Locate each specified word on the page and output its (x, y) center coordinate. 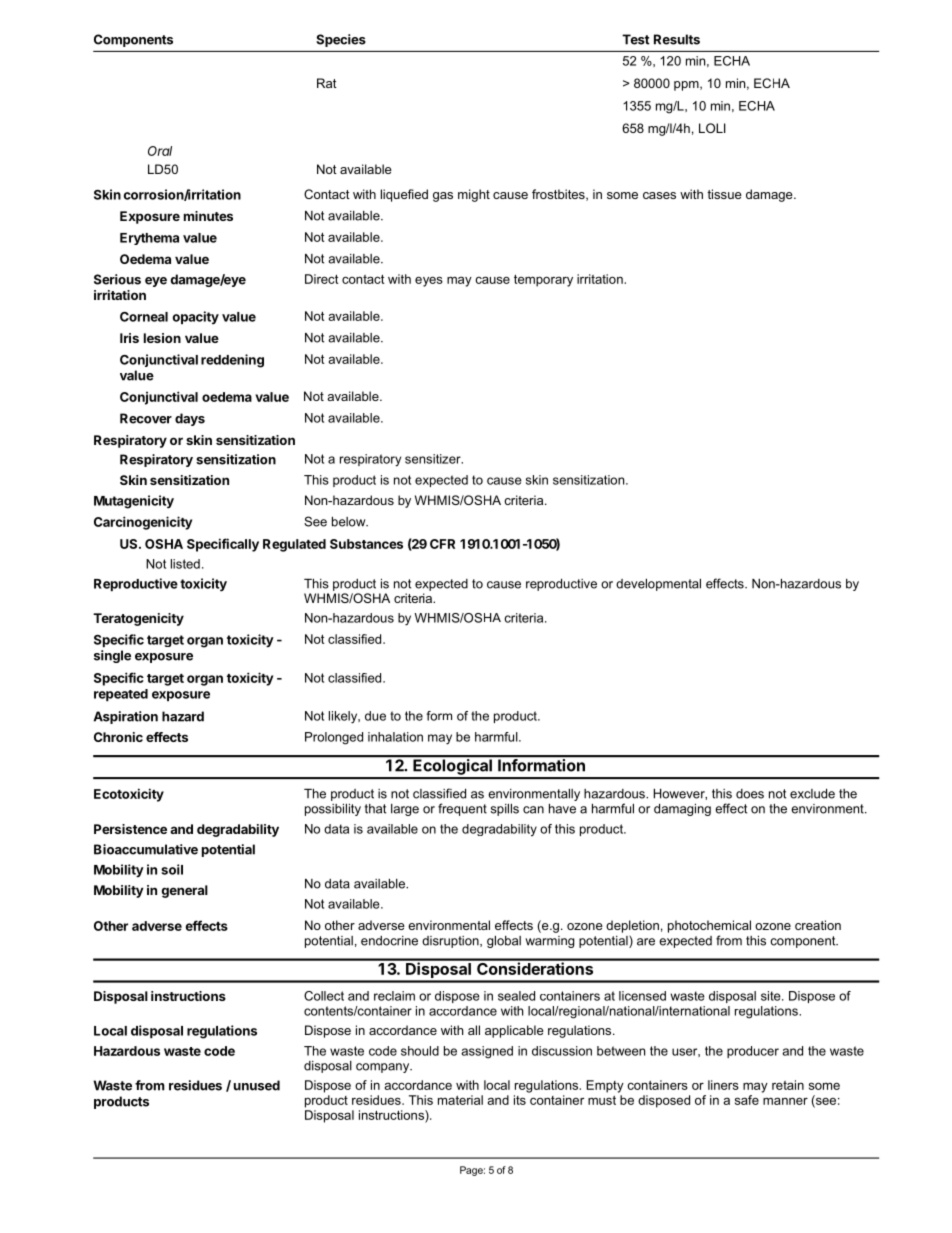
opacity (196, 317)
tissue (724, 194)
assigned (487, 1052)
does (750, 794)
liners (723, 1085)
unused (257, 1085)
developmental (658, 585)
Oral (160, 151)
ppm (687, 86)
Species (341, 40)
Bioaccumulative (146, 849)
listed (185, 564)
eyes (429, 281)
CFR (442, 544)
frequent (462, 809)
